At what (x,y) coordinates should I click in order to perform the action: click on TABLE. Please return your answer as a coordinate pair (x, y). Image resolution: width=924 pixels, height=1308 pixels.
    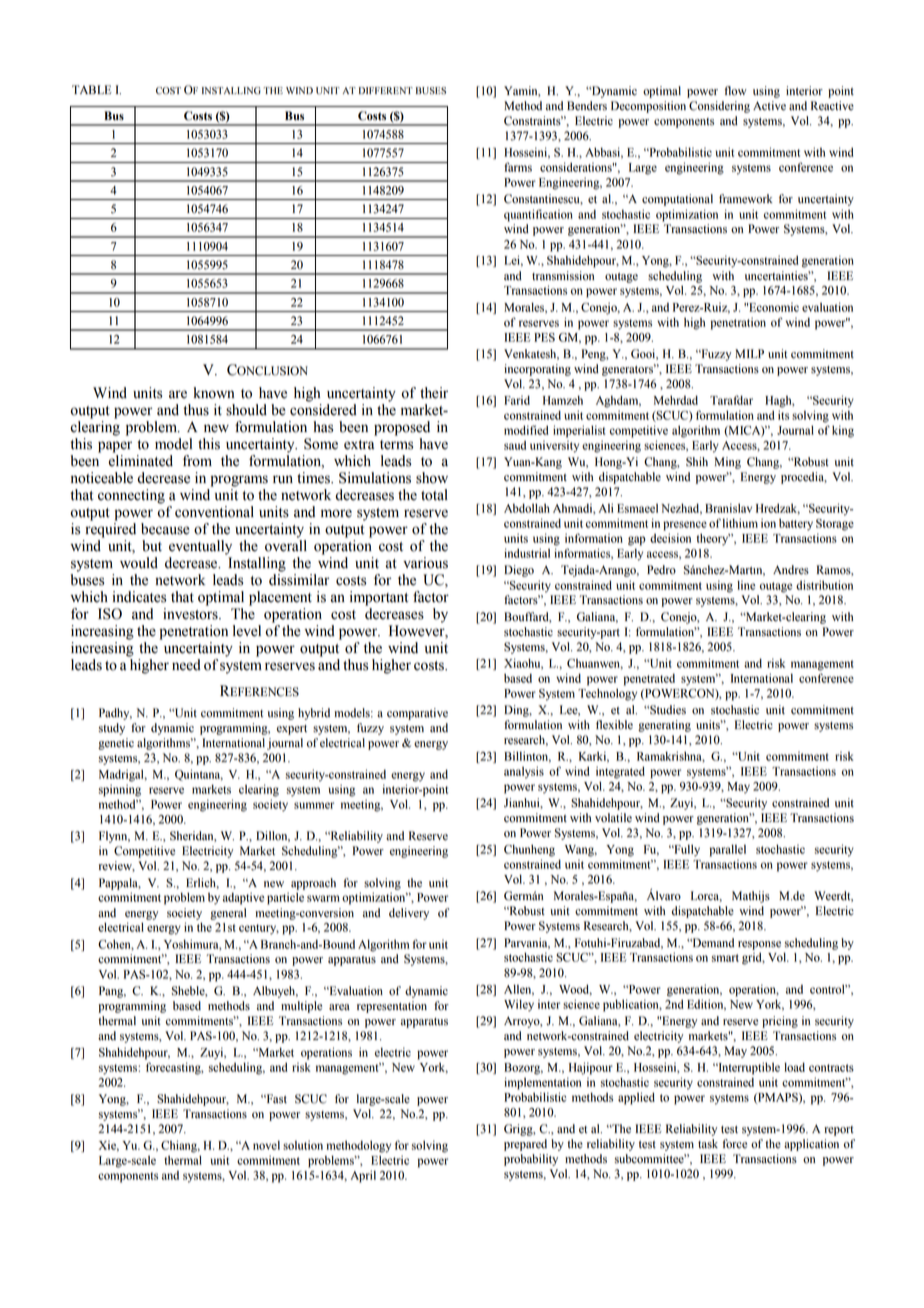
    Looking at the image, I should click on (92, 89).
